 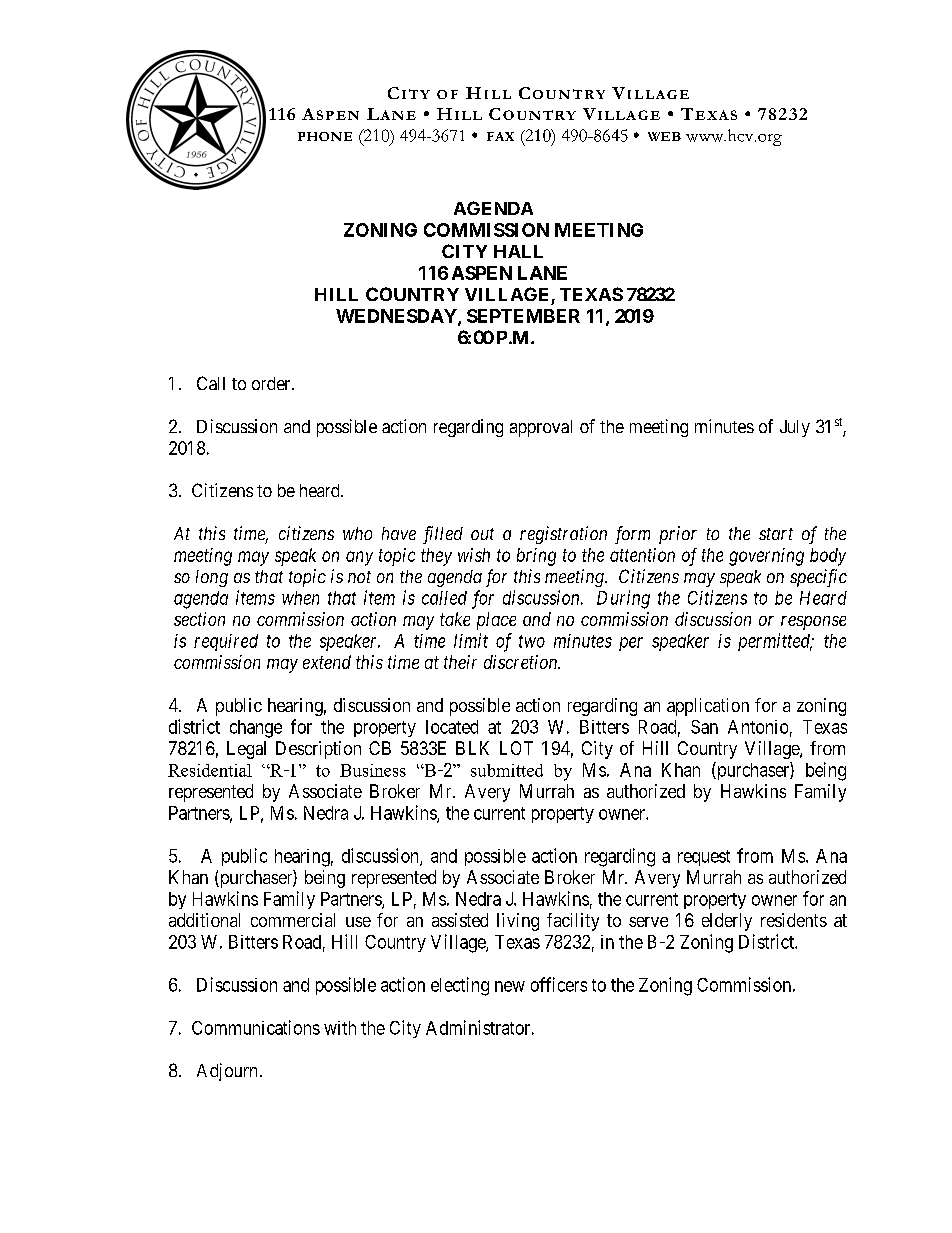 What do you see at coordinates (325, 136) in the screenshot?
I see `PHONE` at bounding box center [325, 136].
